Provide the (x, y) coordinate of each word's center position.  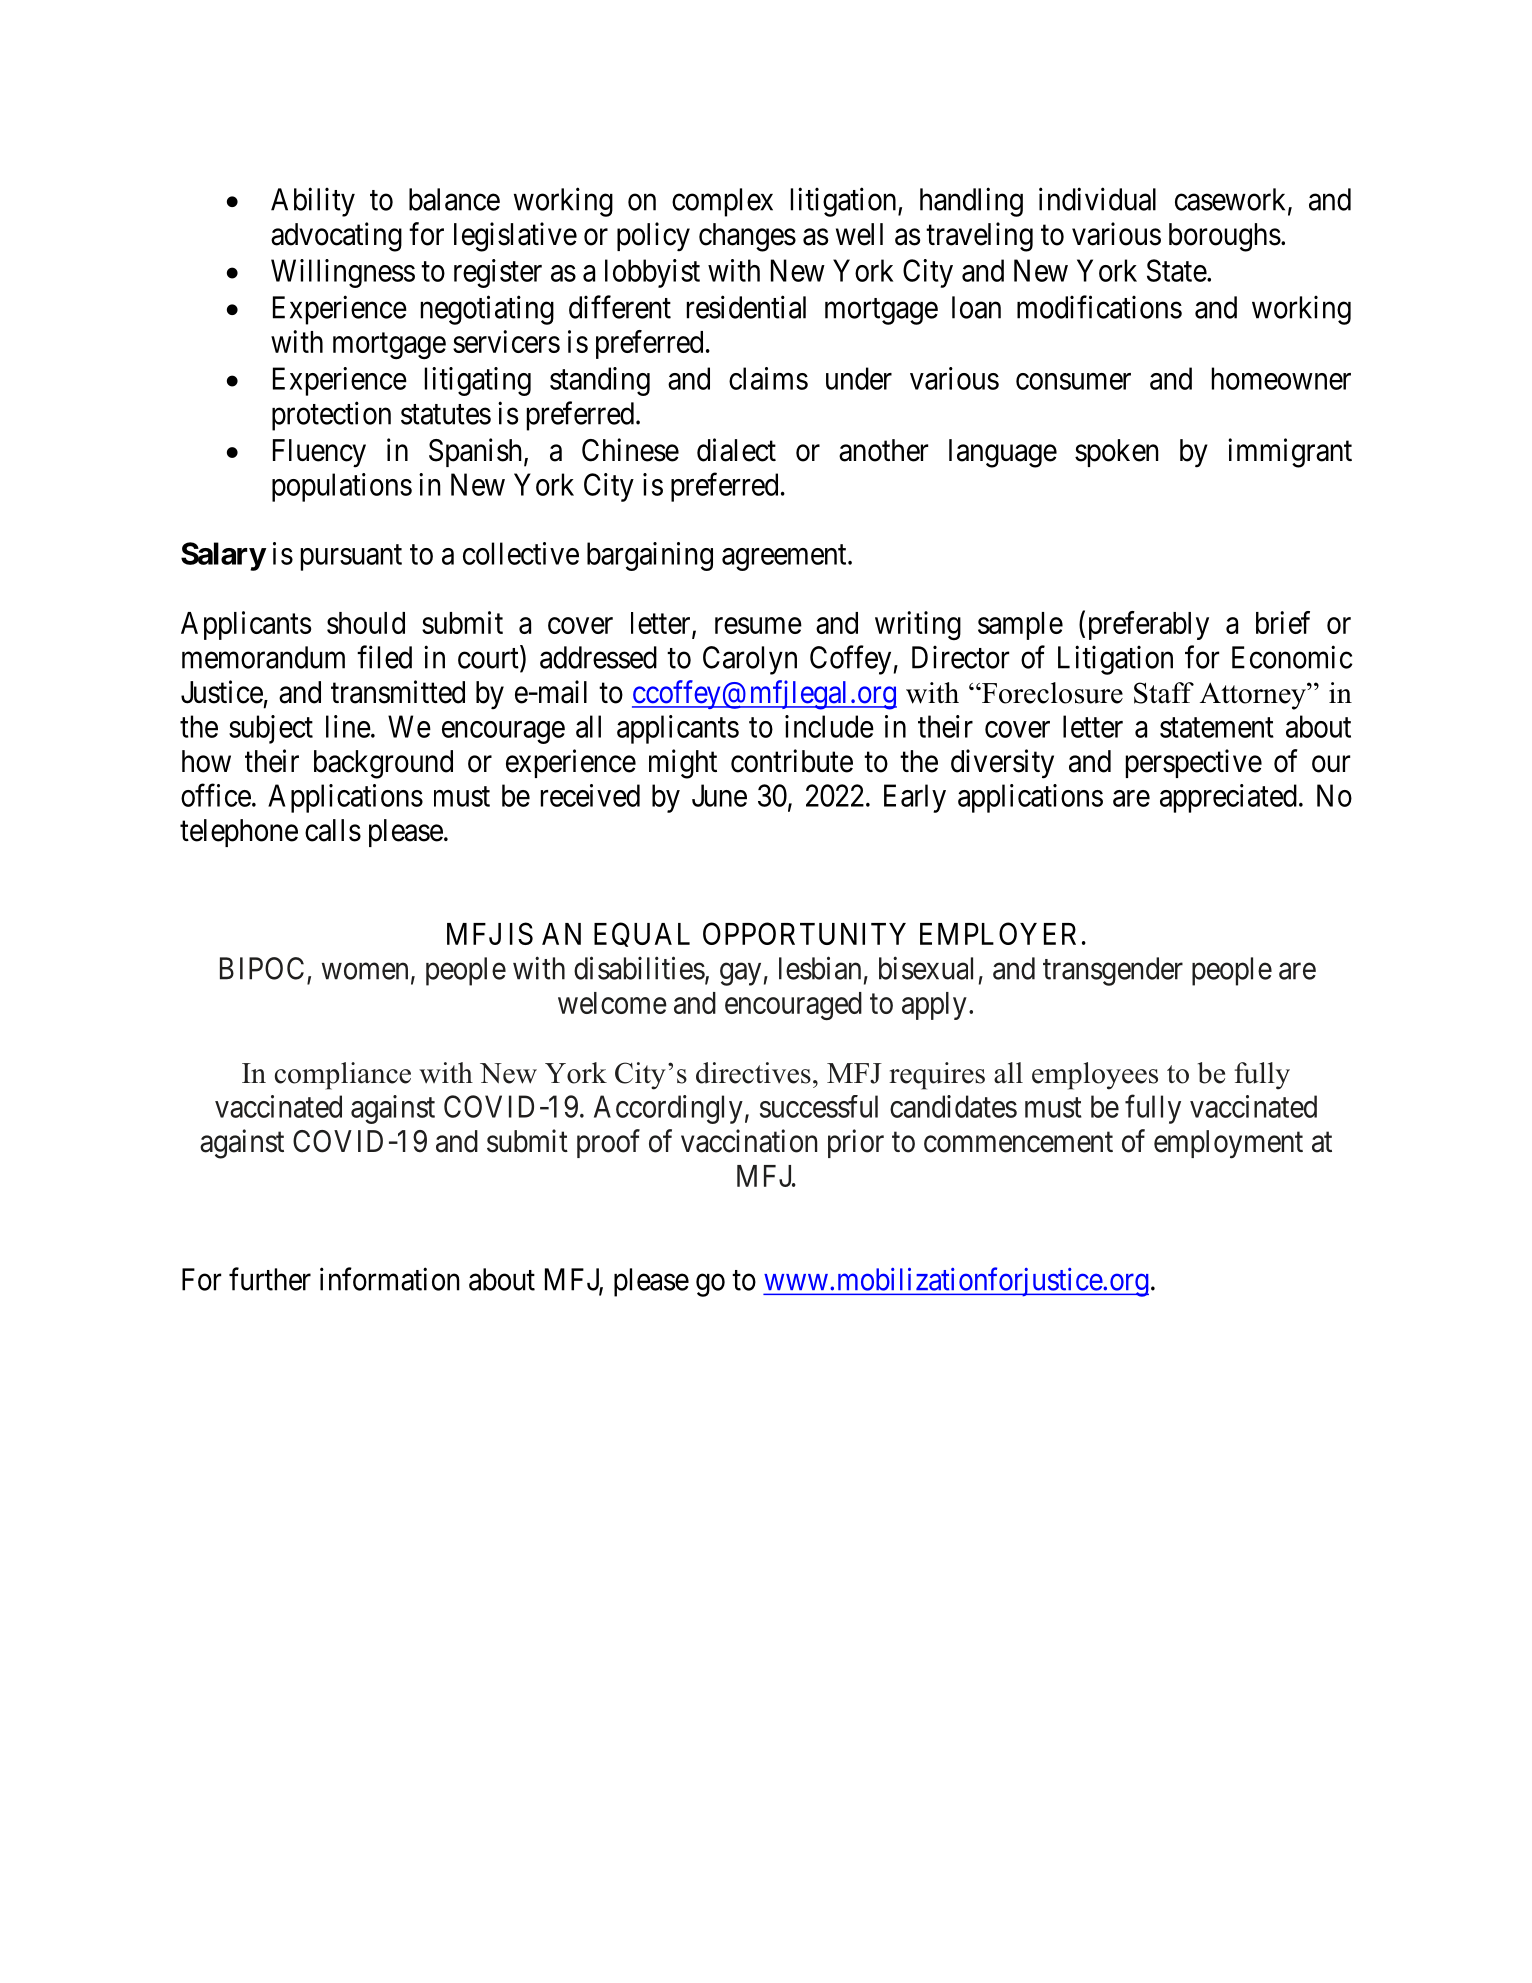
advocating (336, 237)
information (390, 1279)
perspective (1194, 763)
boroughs (1225, 237)
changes (747, 237)
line (348, 726)
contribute (792, 761)
